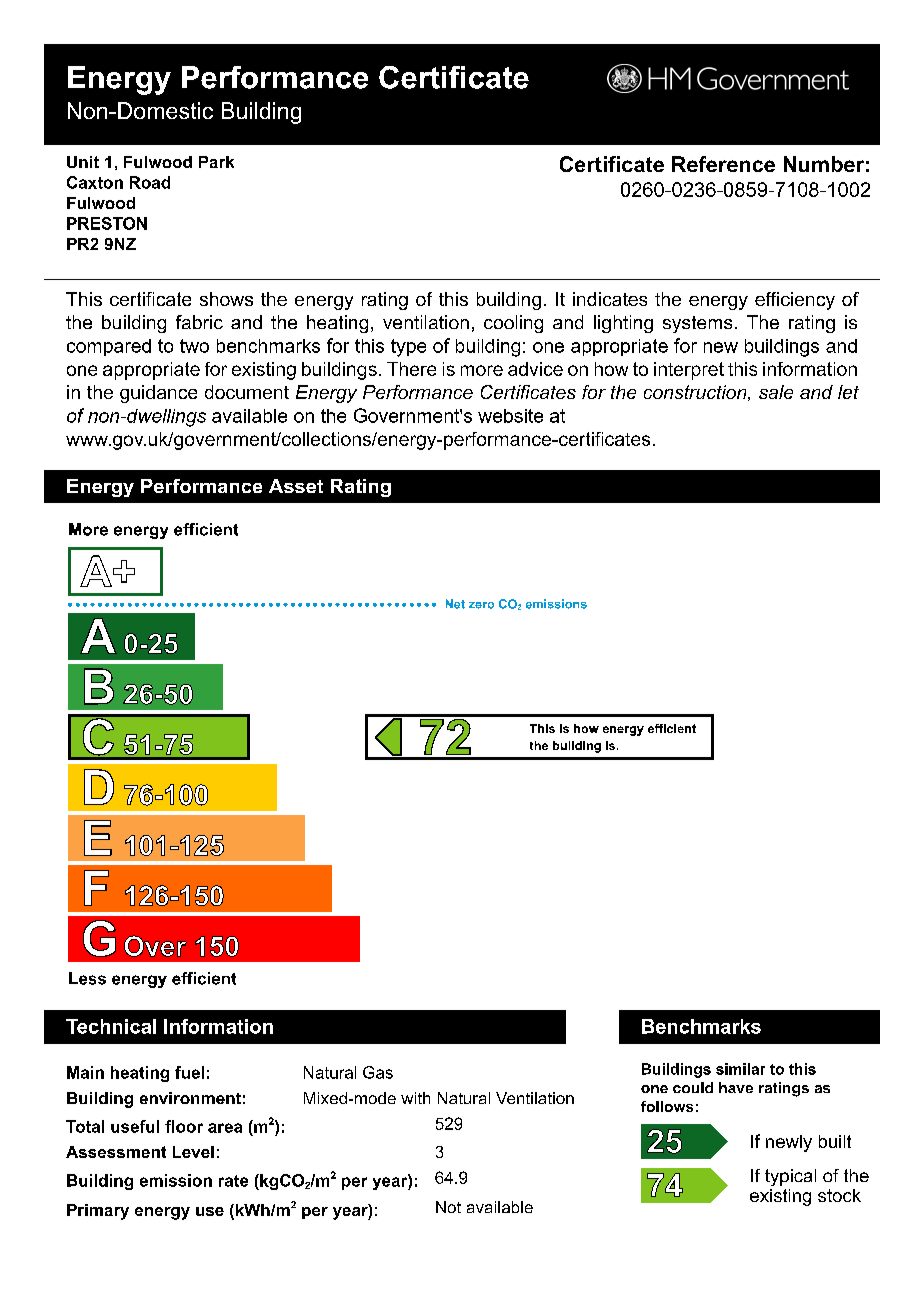 Image resolution: width=924 pixels, height=1308 pixels. I want to click on cooling, so click(513, 324).
